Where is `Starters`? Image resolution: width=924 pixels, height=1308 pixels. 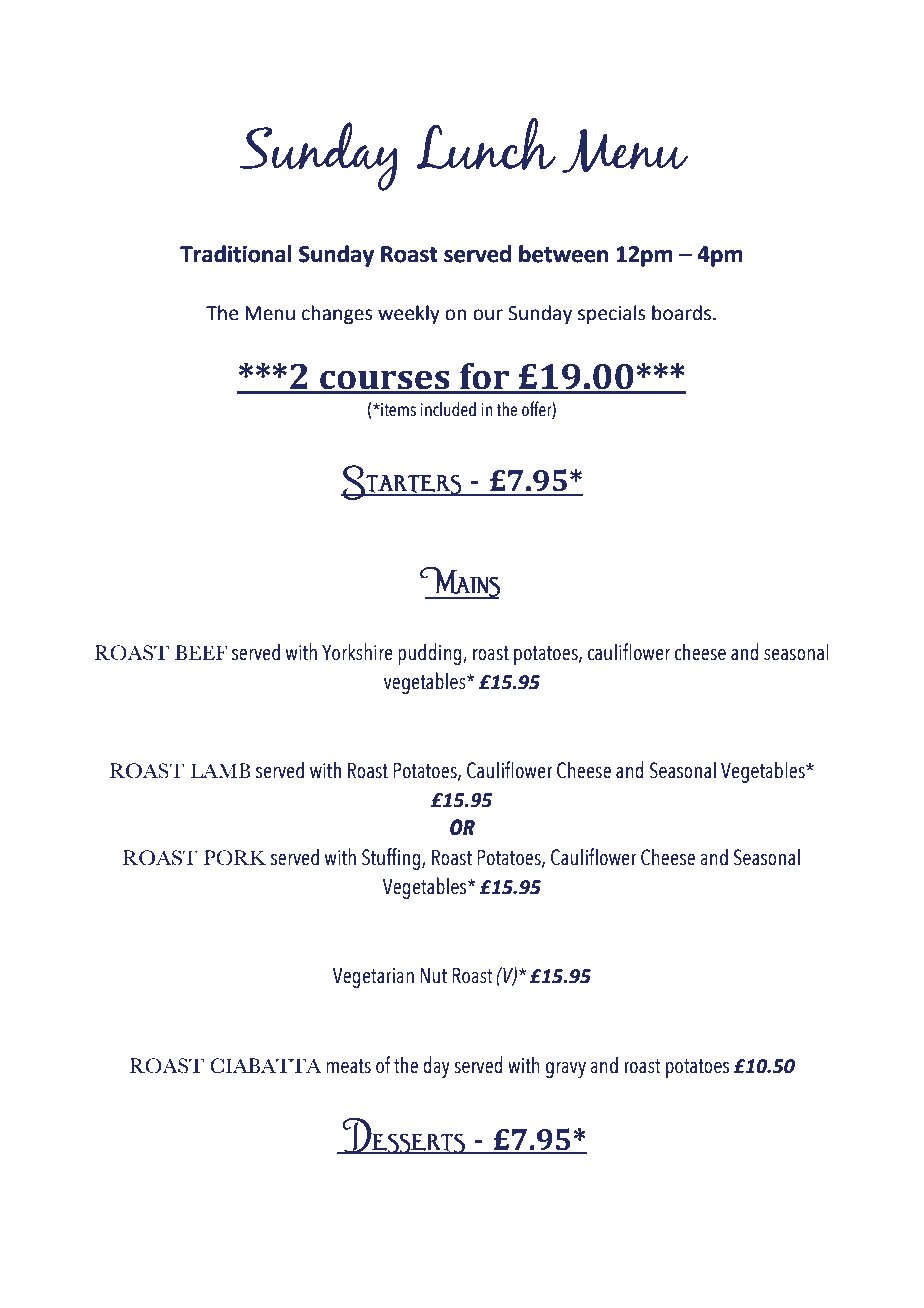 Starters is located at coordinates (402, 482).
